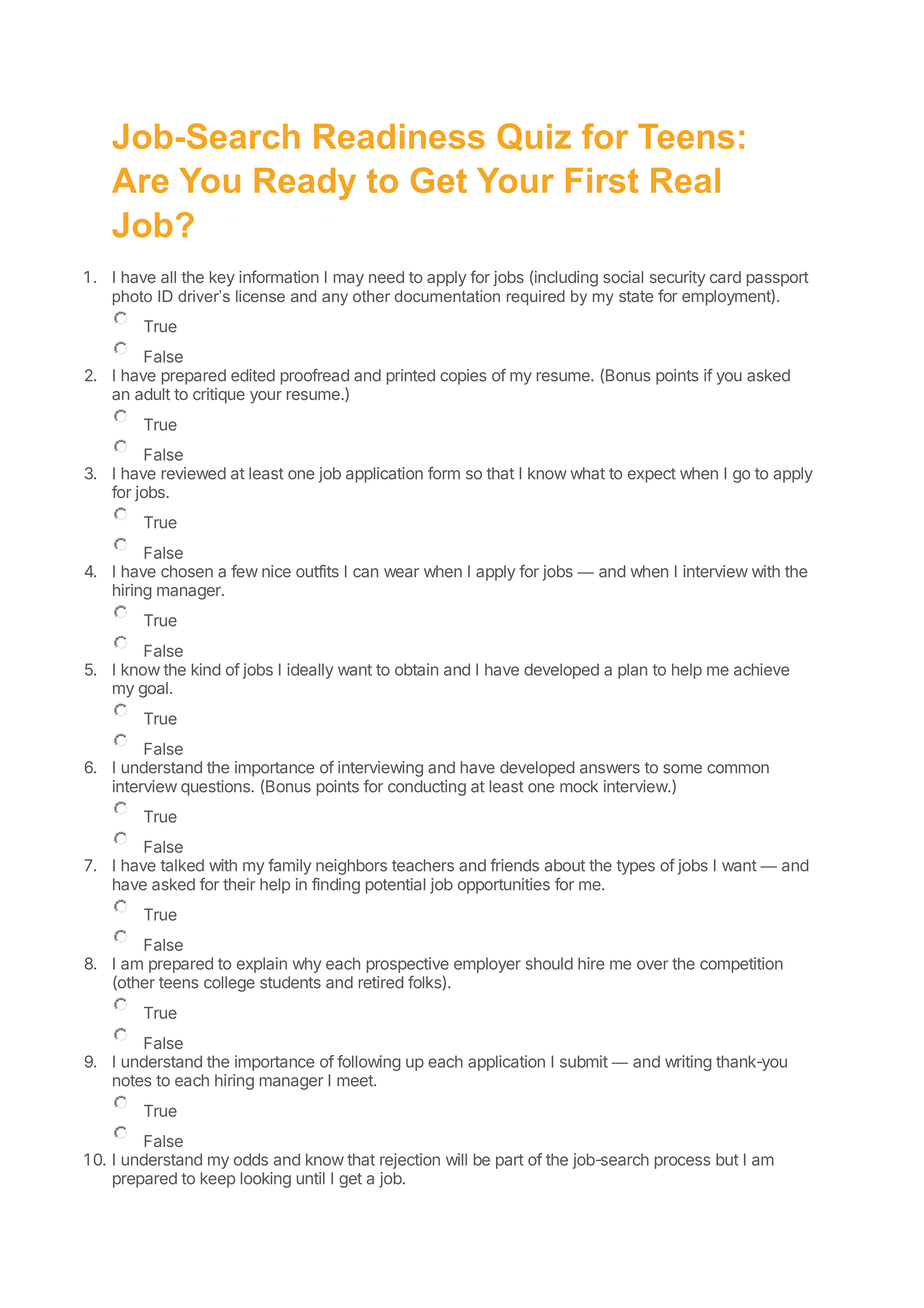 The image size is (924, 1308). What do you see at coordinates (416, 669) in the document?
I see `obtain` at bounding box center [416, 669].
